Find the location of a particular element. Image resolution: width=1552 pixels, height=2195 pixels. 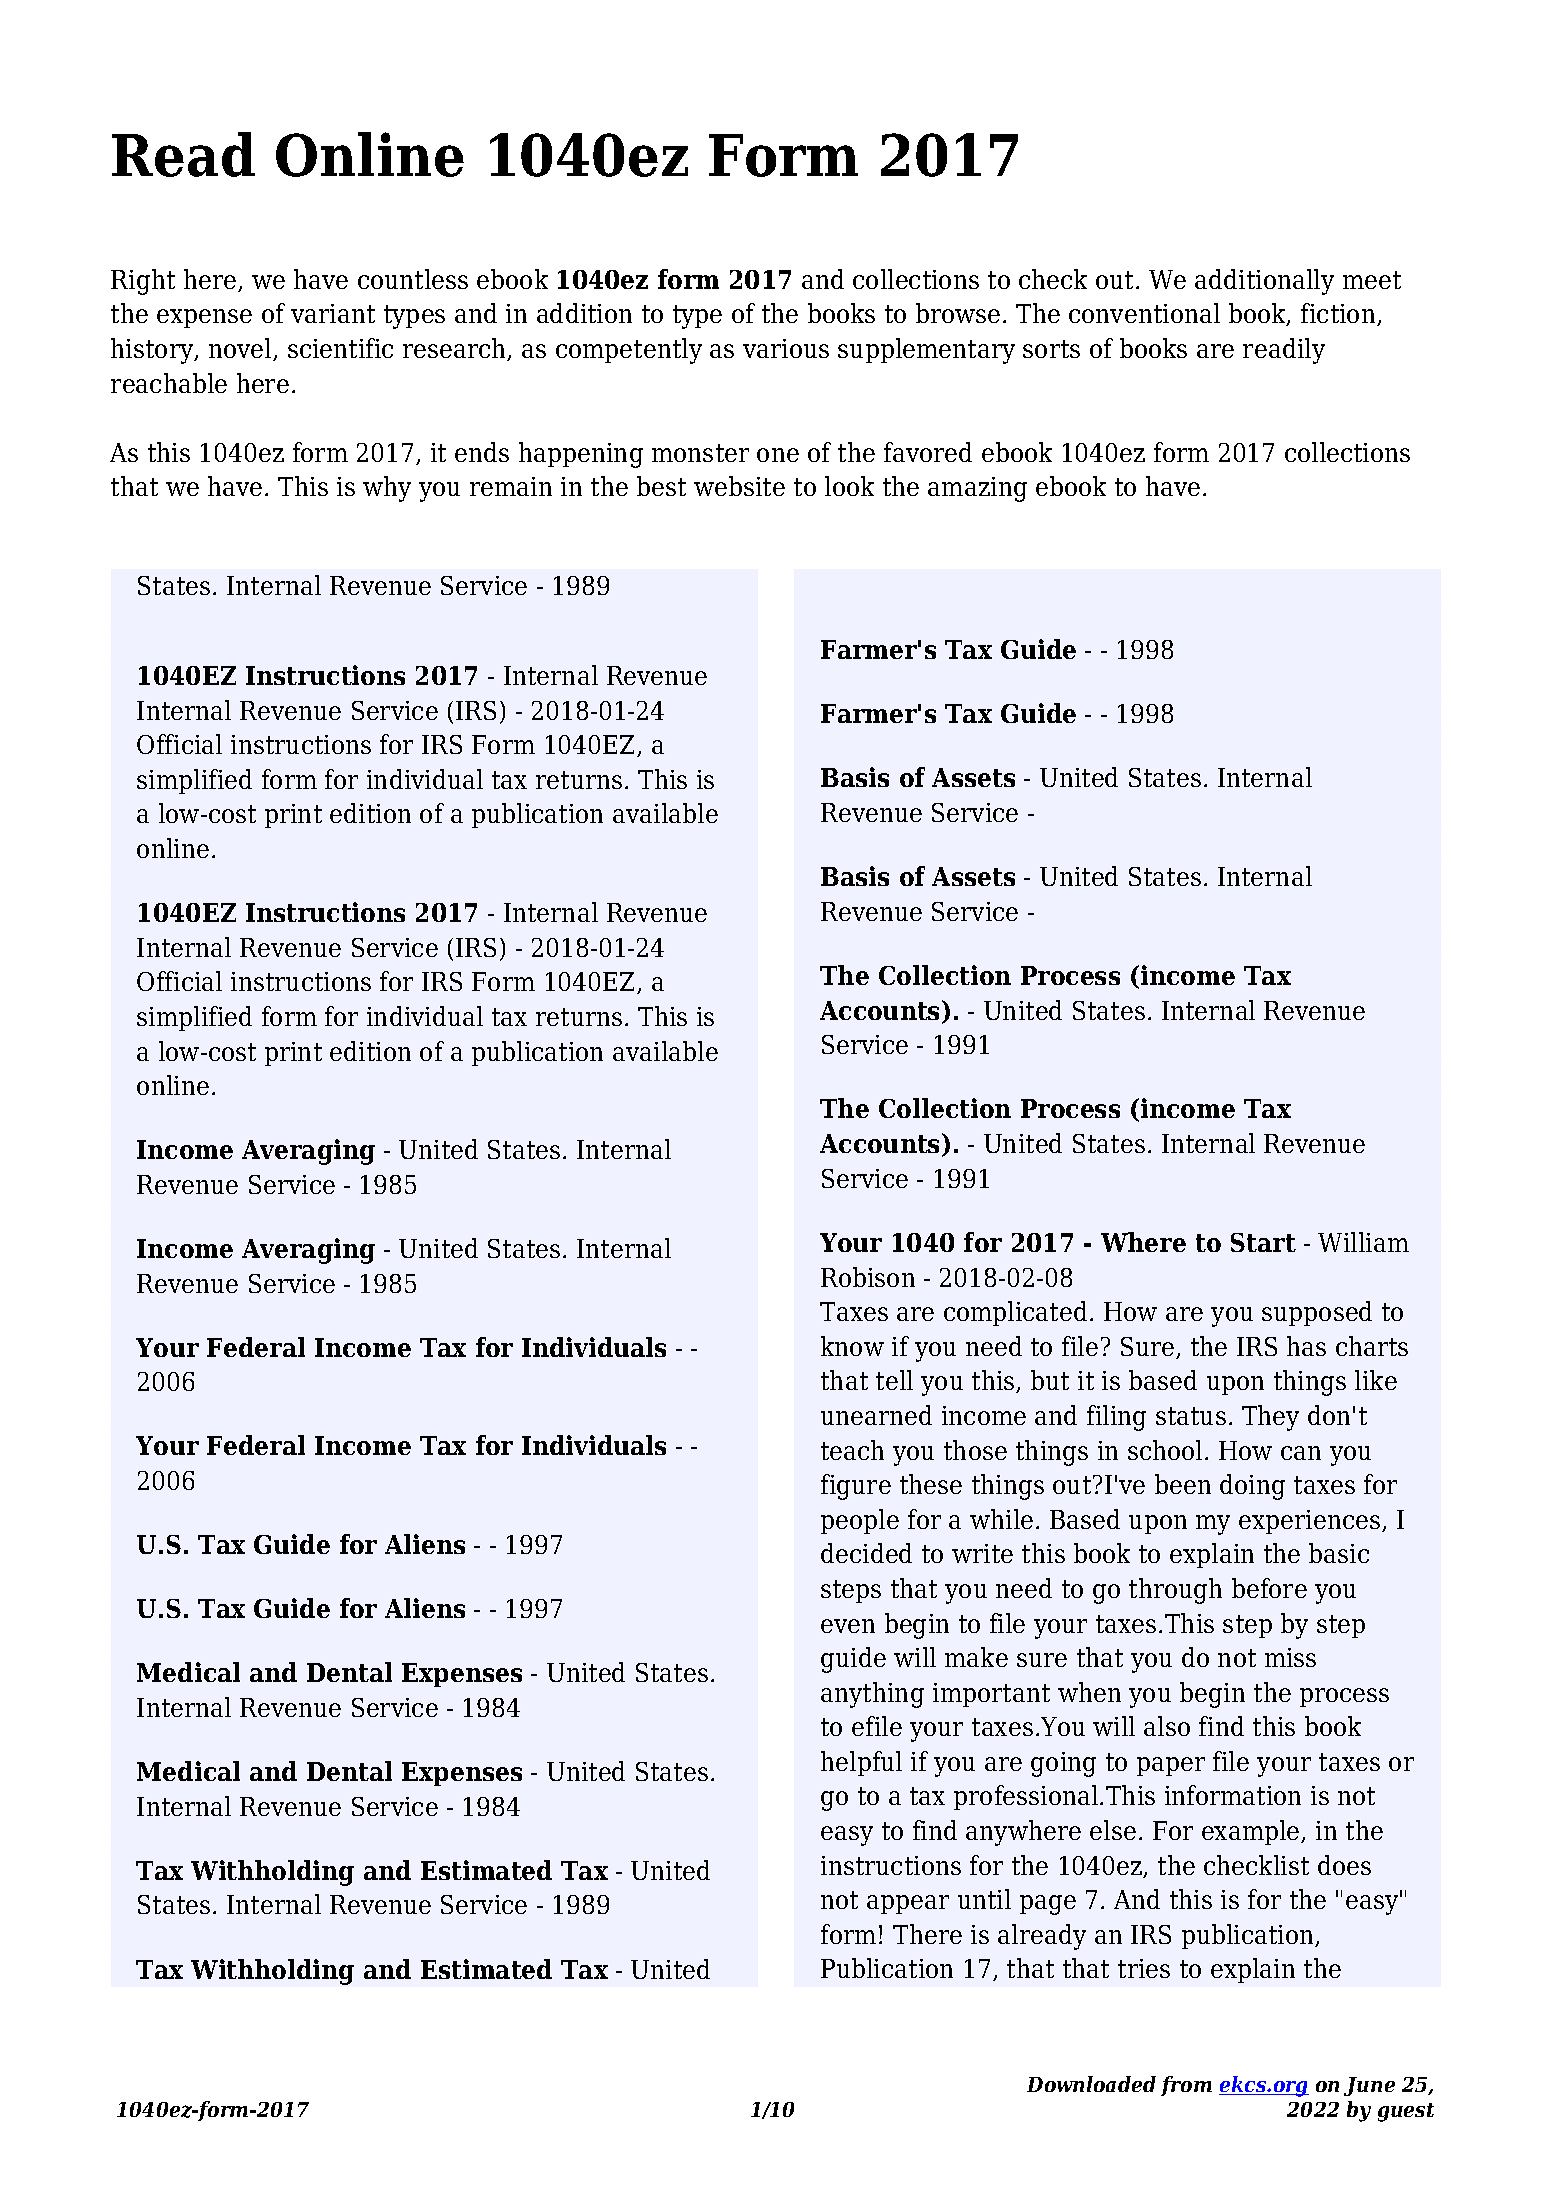

from is located at coordinates (1186, 2086).
